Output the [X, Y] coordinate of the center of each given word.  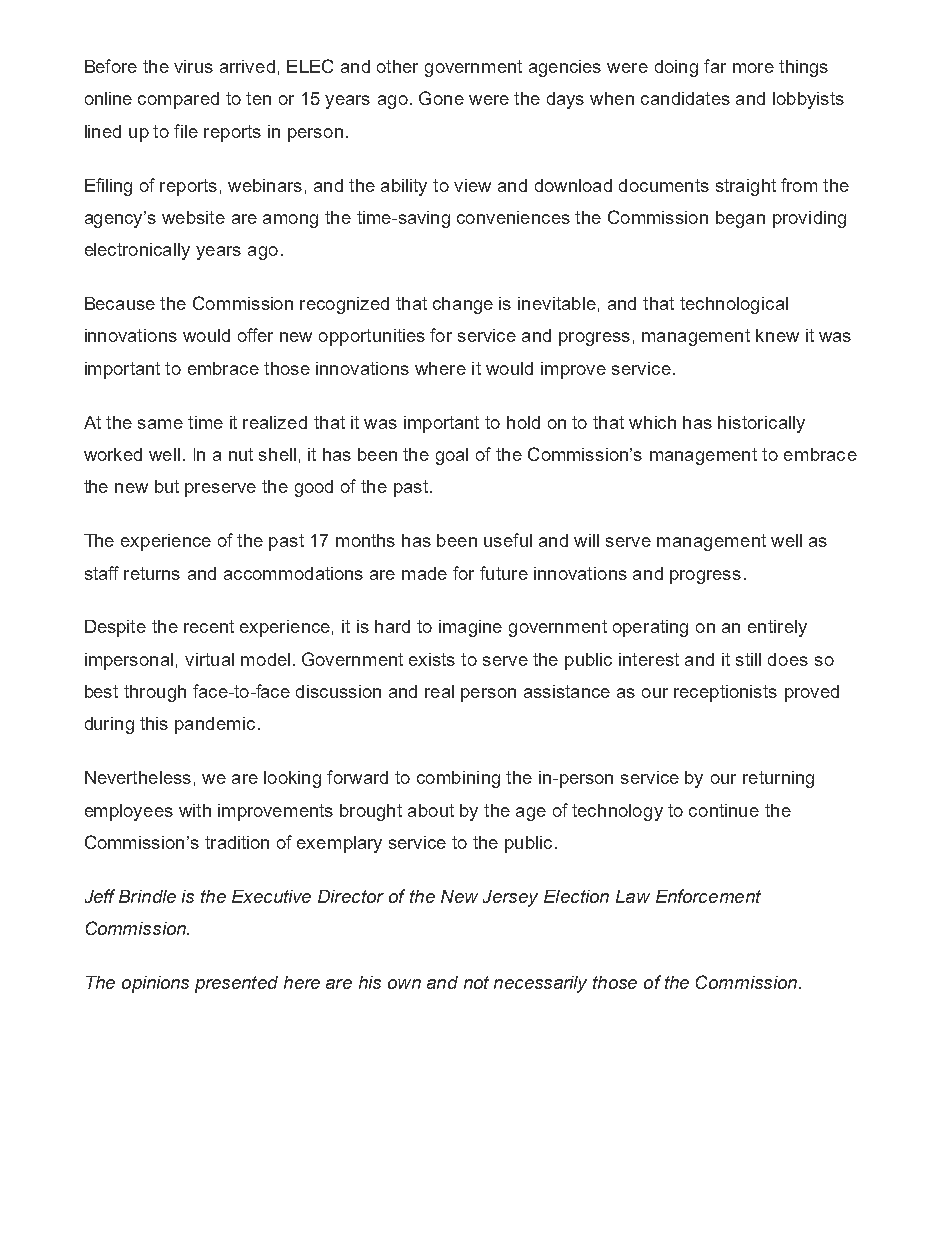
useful [508, 540]
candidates [685, 98]
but [167, 486]
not [476, 982]
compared [178, 100]
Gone [441, 98]
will [586, 540]
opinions [155, 984]
